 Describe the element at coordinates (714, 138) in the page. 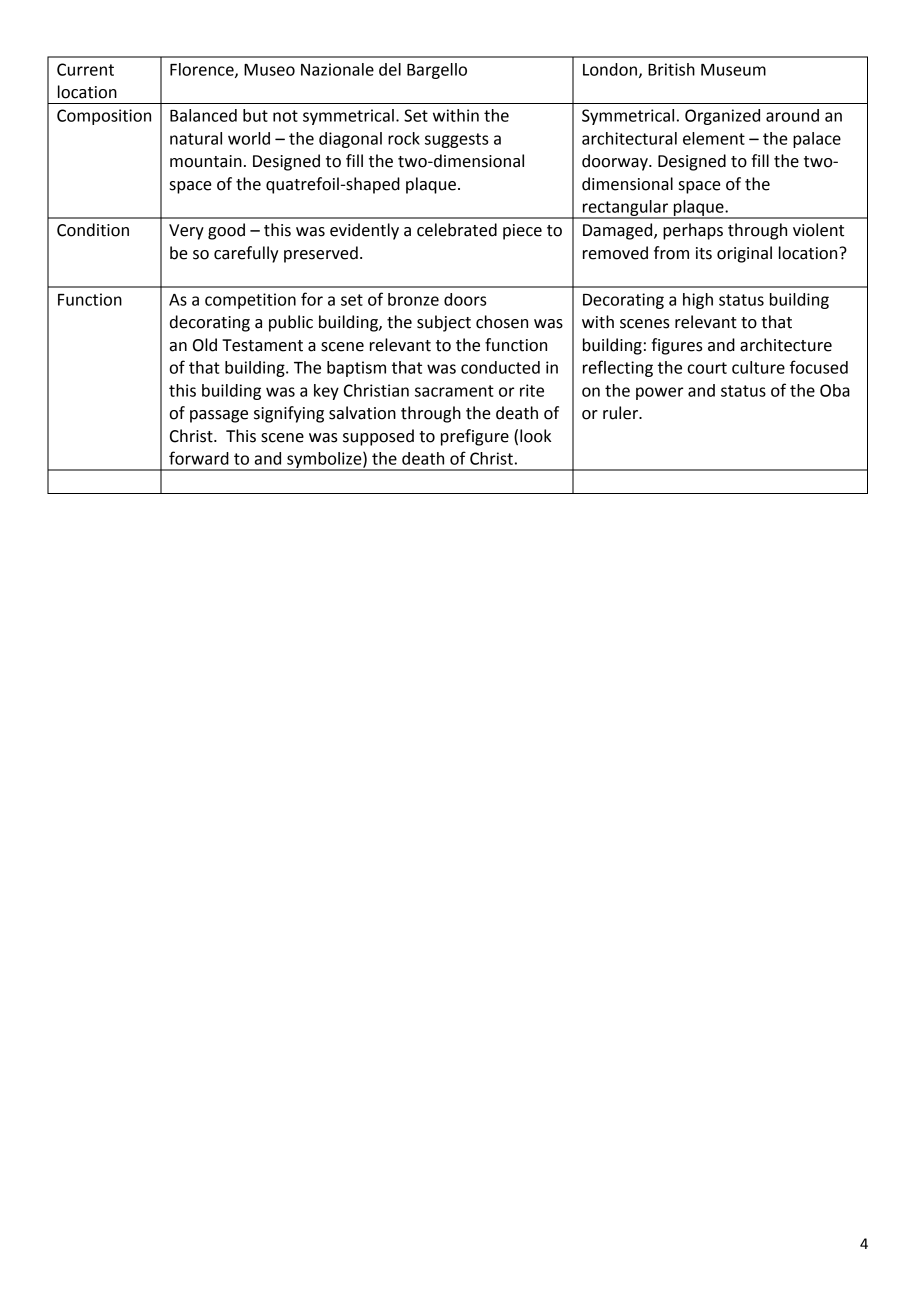

I see `element` at that location.
